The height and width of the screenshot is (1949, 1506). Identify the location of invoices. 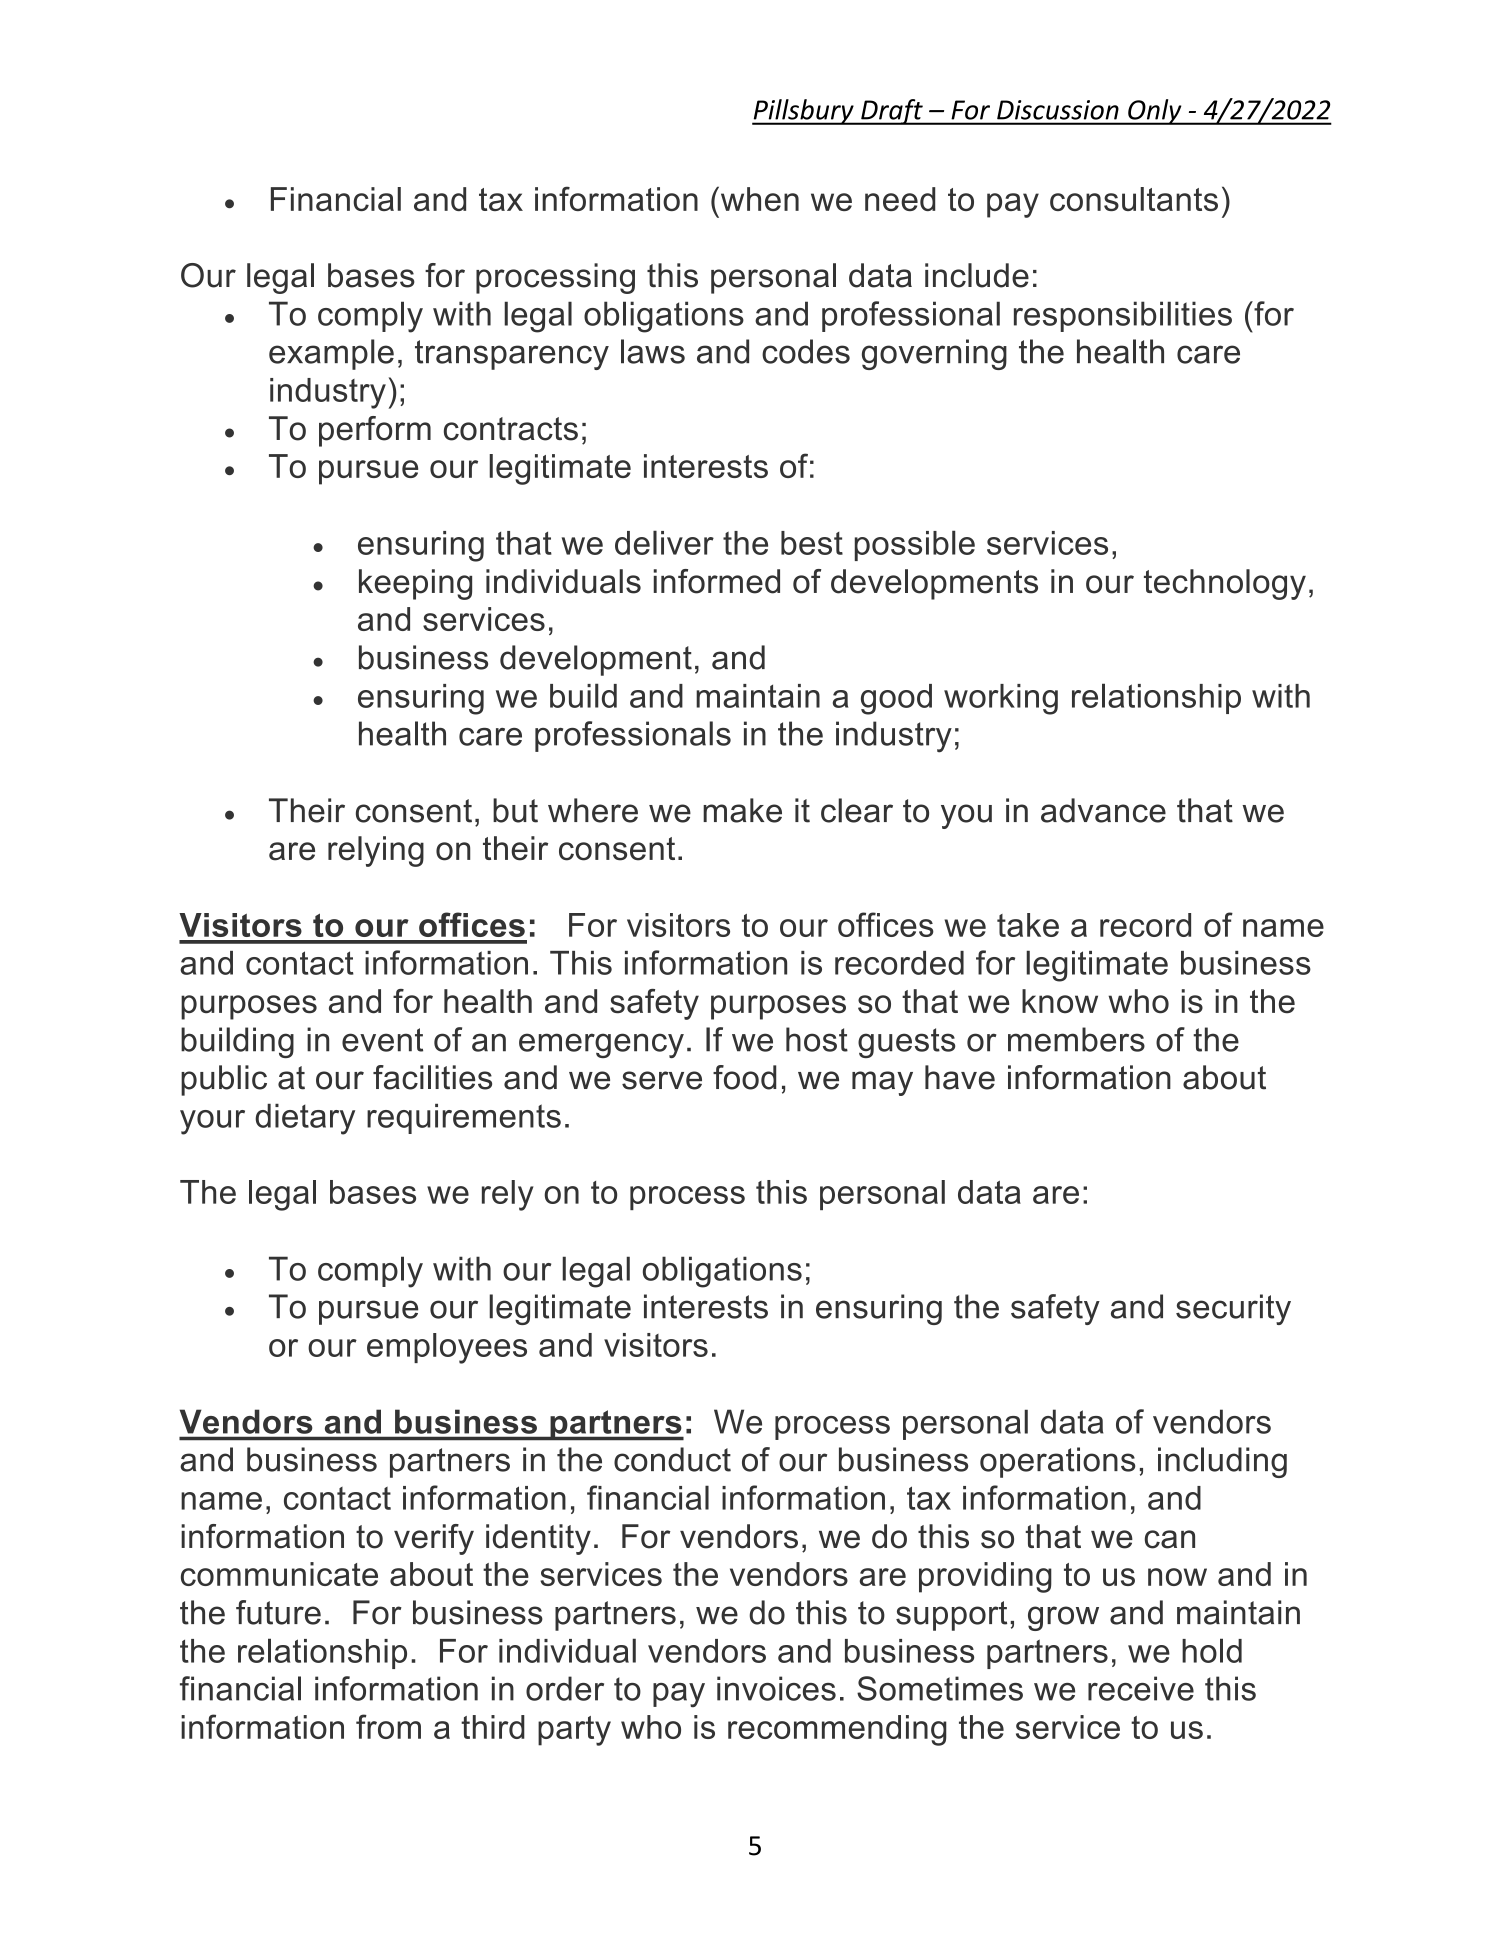
(776, 1688).
